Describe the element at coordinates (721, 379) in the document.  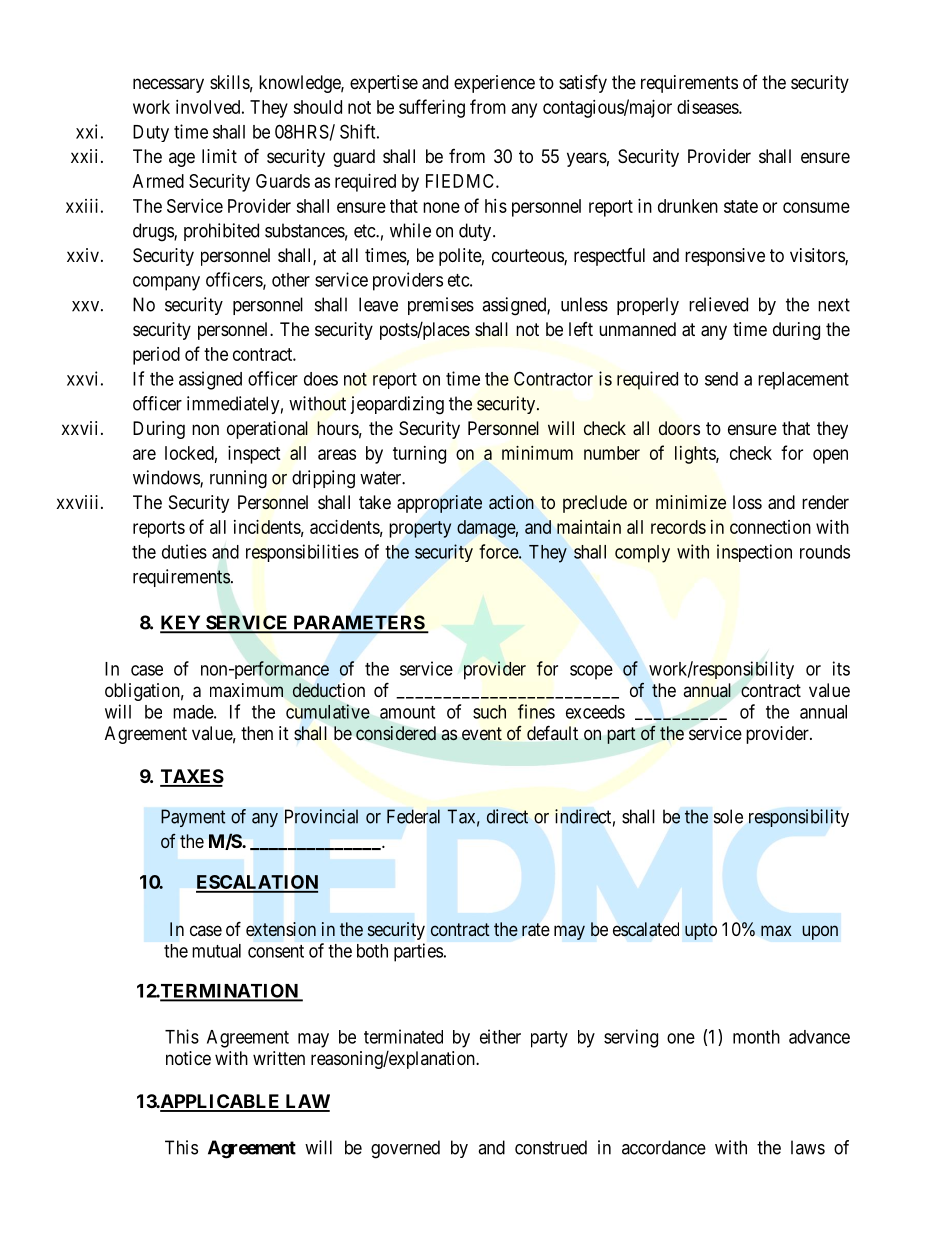
I see `send` at that location.
